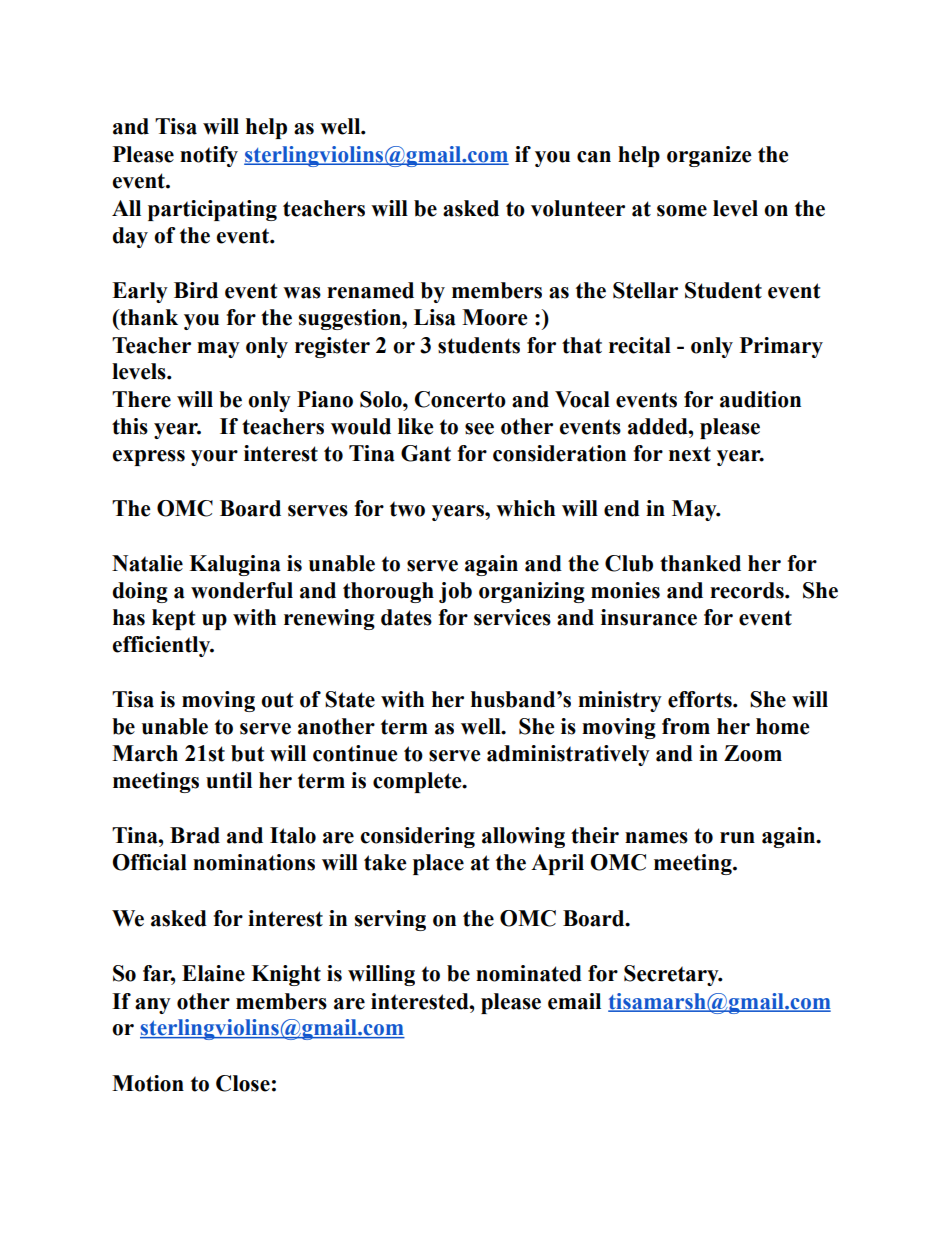 This page has width=952, height=1233. I want to click on kept, so click(173, 619).
